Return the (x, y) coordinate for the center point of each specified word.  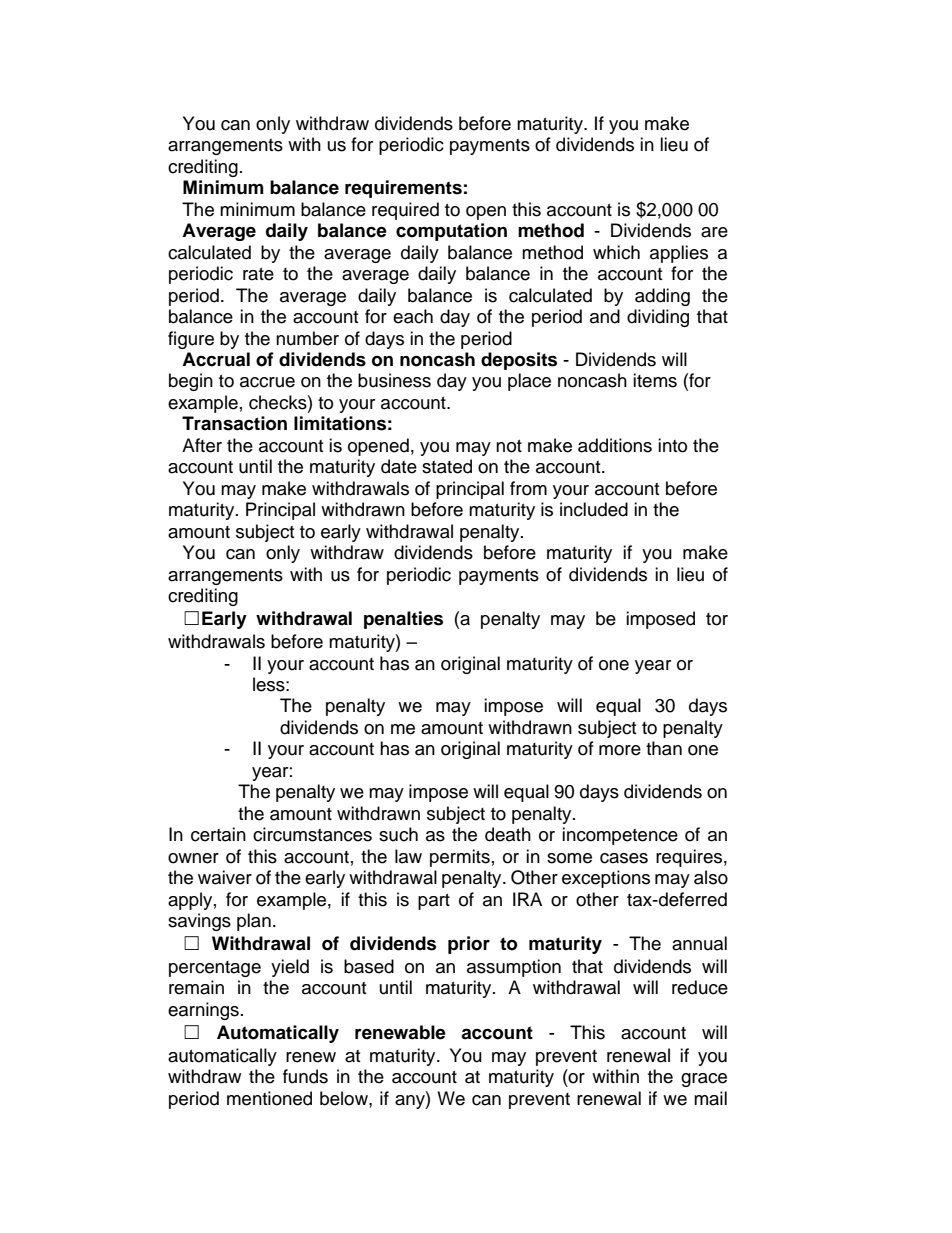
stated (447, 466)
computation (451, 232)
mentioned (269, 1098)
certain (218, 834)
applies (679, 254)
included (594, 509)
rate (258, 274)
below (345, 1098)
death (508, 834)
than (664, 748)
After (202, 445)
